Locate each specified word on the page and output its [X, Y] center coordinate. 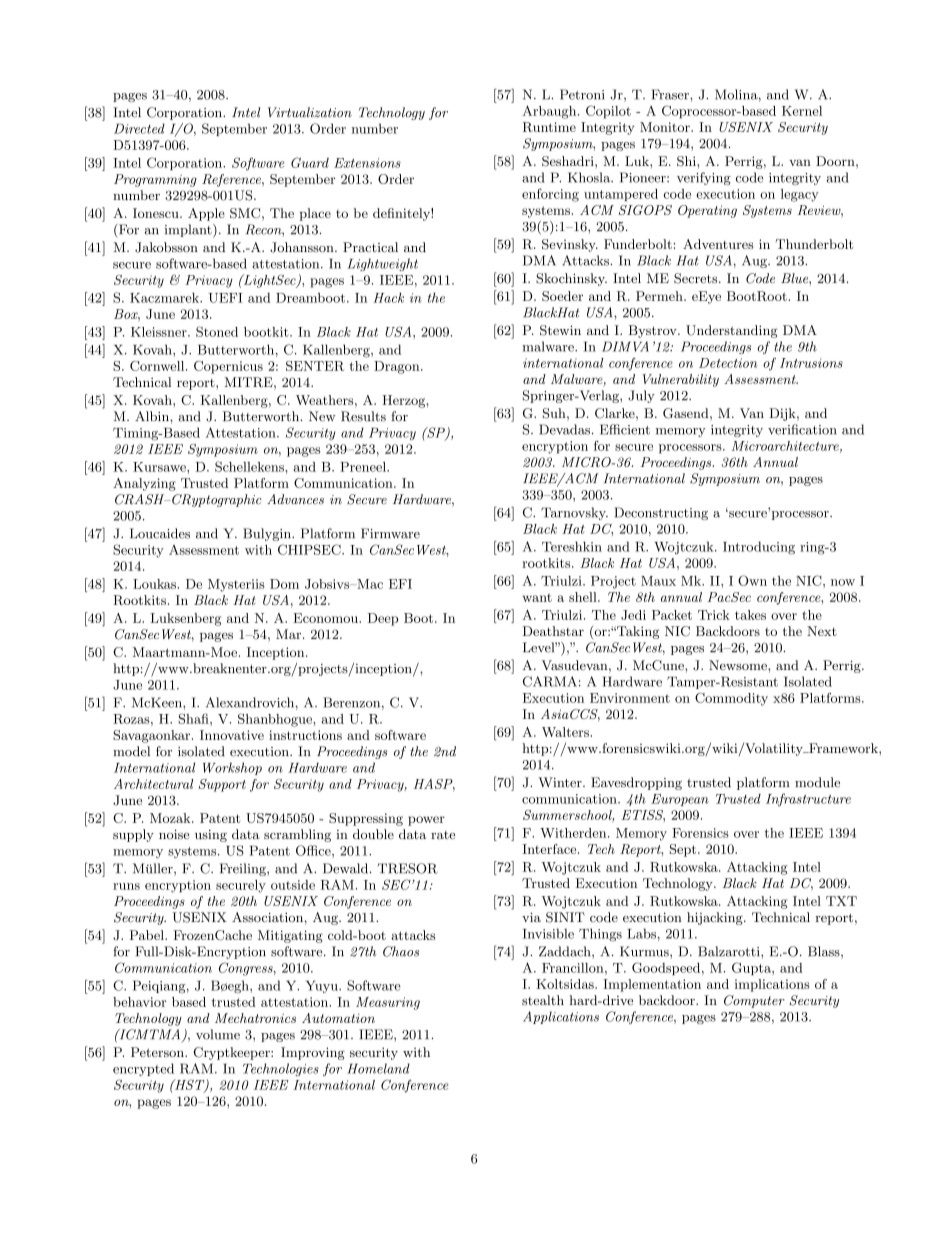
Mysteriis [236, 585]
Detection [728, 363]
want [537, 597]
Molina [737, 95]
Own [752, 580]
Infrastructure [808, 800]
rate [443, 835]
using [211, 836]
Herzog [404, 401]
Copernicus [228, 367]
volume [218, 1034]
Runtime [549, 127]
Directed [139, 128]
